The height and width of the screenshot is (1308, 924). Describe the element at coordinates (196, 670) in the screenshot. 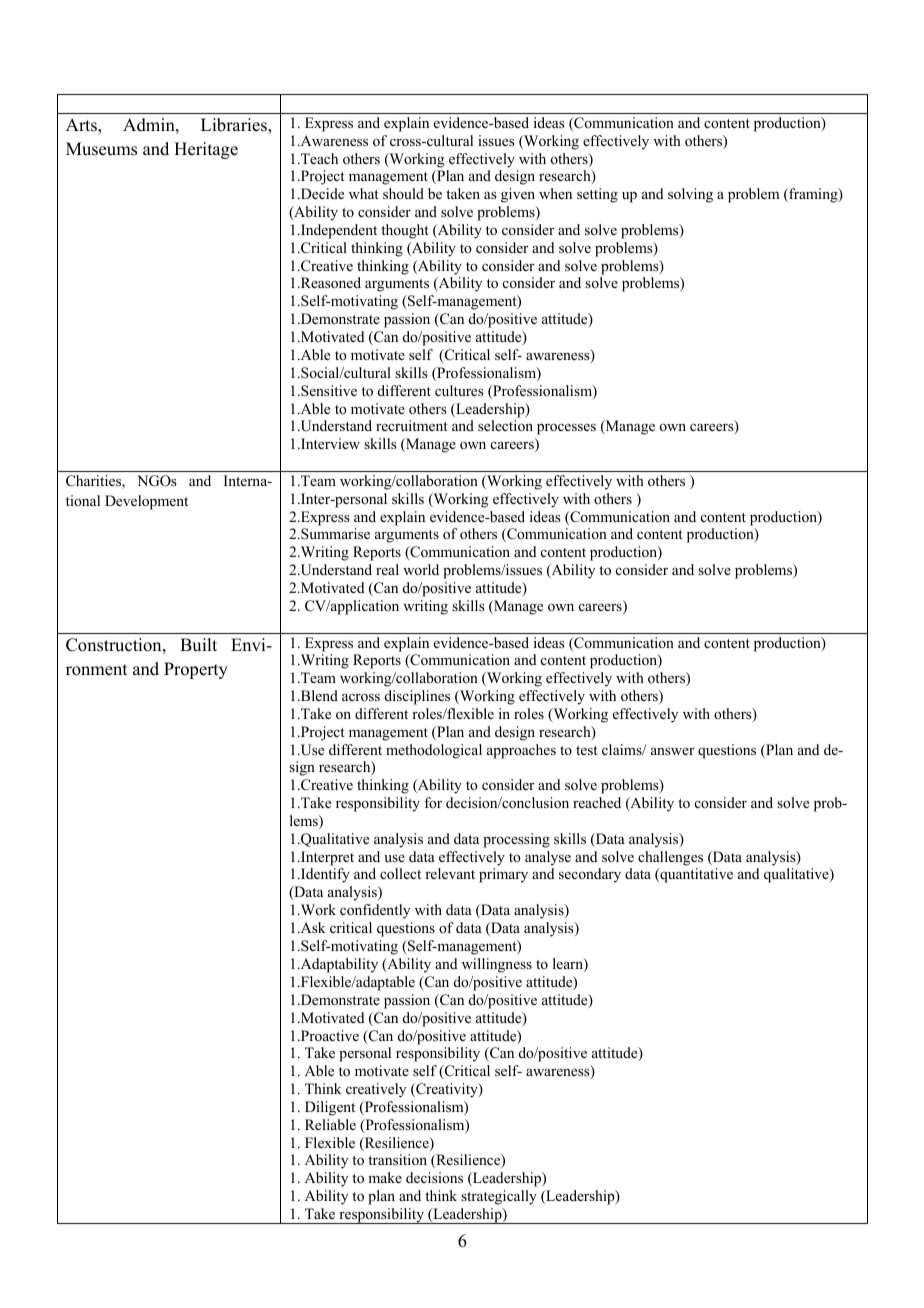

I see `Property` at that location.
